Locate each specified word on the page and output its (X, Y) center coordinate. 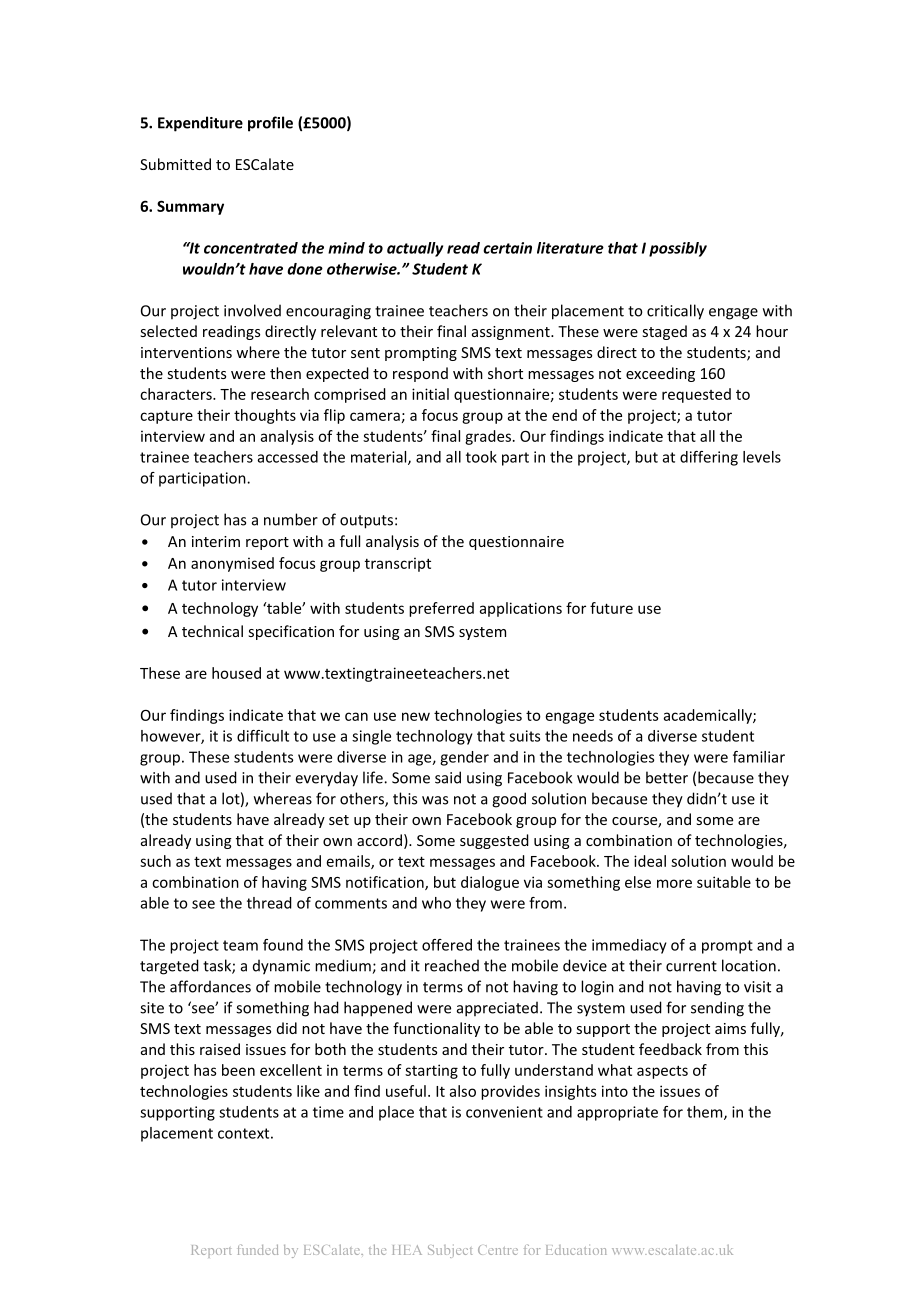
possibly (678, 249)
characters (177, 394)
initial (430, 394)
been (238, 1070)
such (155, 861)
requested (696, 395)
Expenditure (200, 124)
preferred (441, 609)
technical (212, 631)
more (674, 883)
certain (507, 248)
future (611, 608)
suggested (494, 841)
